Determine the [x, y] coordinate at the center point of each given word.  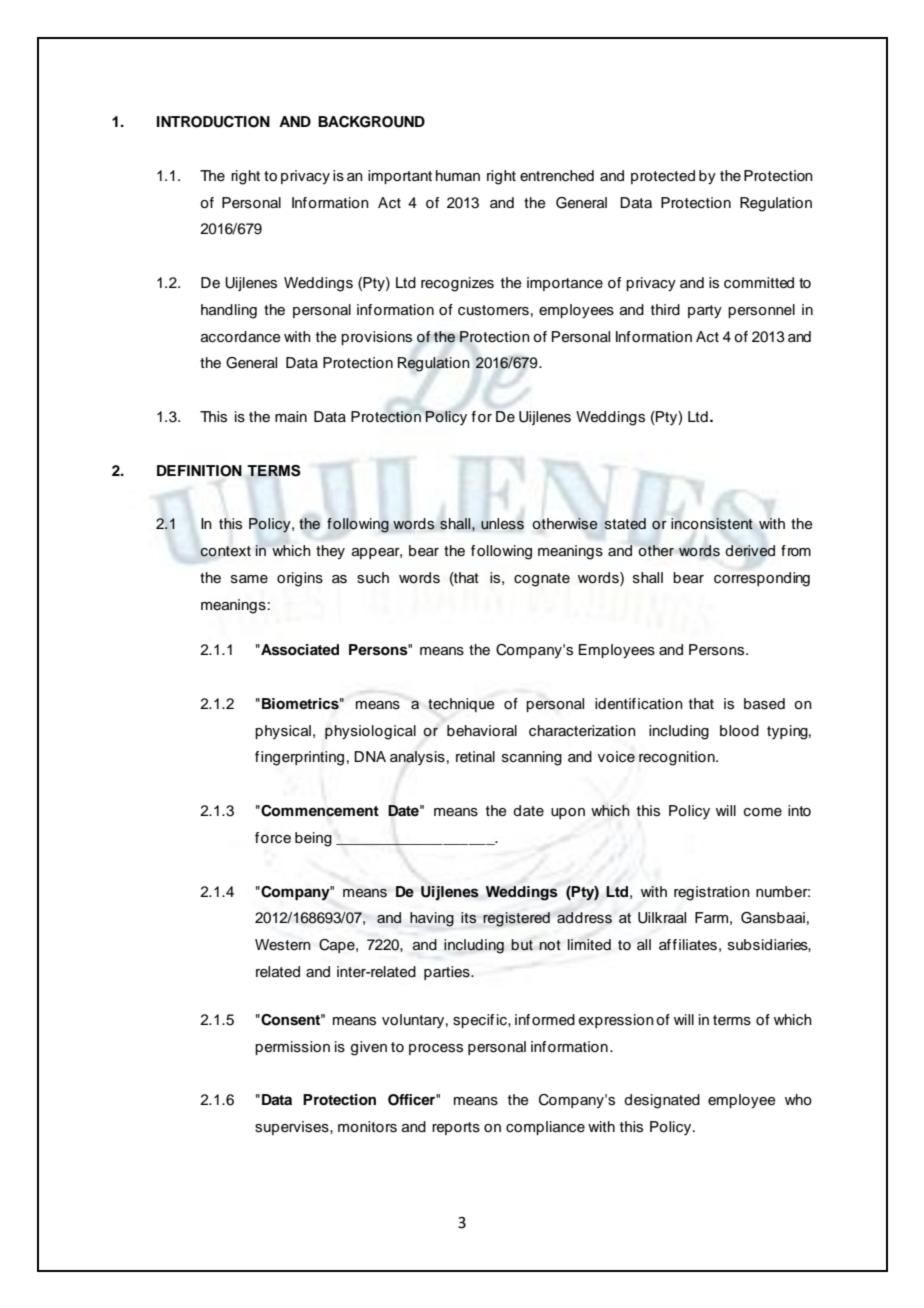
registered [516, 919]
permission [292, 1048]
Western [283, 945]
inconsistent [712, 524]
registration [712, 893]
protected [663, 177]
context [225, 551]
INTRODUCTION [213, 122]
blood [739, 731]
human [458, 175]
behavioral [482, 731]
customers [493, 310]
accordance [241, 337]
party [705, 312]
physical [283, 732]
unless [502, 524]
